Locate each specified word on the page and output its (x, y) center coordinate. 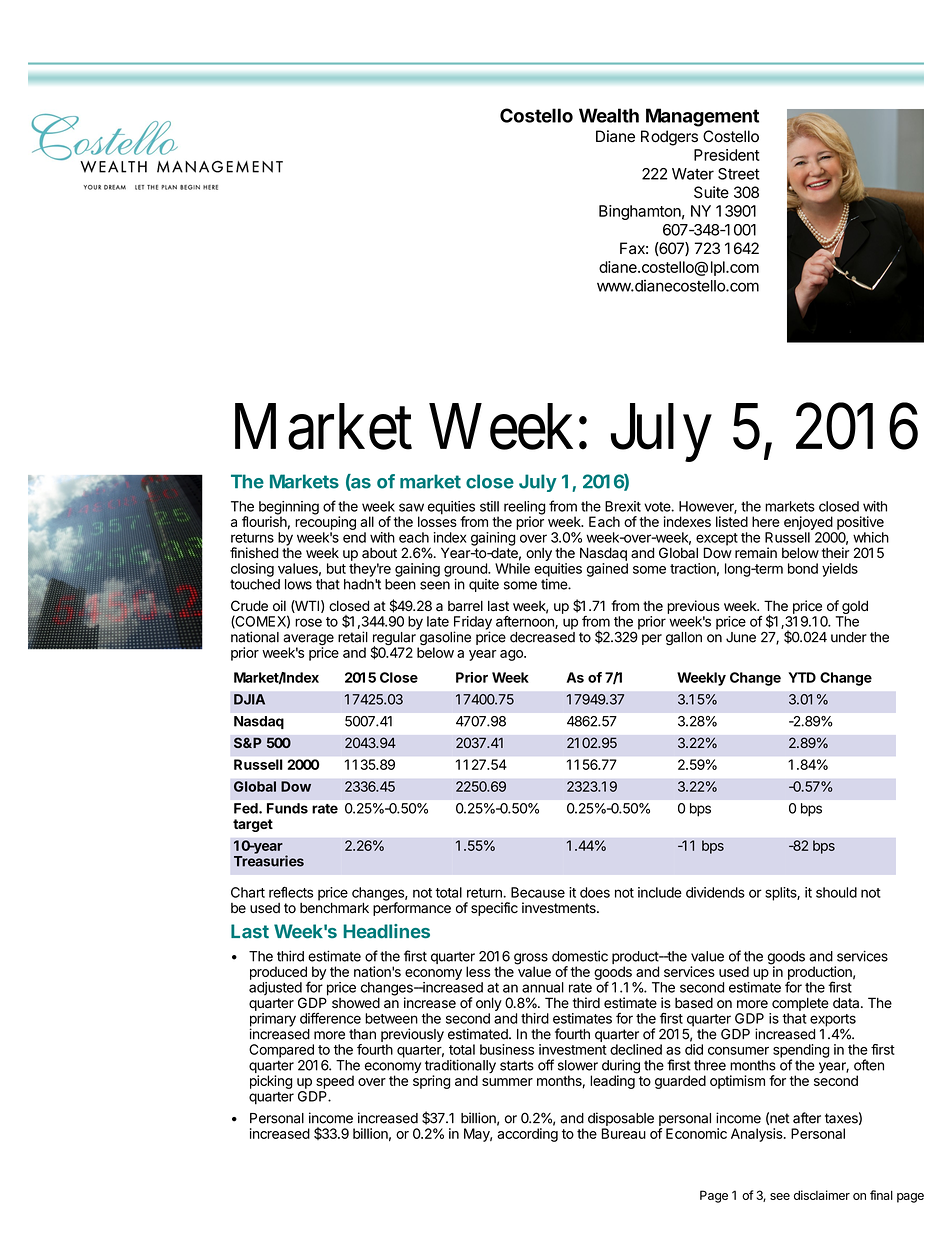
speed (335, 1082)
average (308, 641)
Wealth (609, 115)
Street (739, 174)
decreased (542, 637)
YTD (802, 677)
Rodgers (669, 138)
